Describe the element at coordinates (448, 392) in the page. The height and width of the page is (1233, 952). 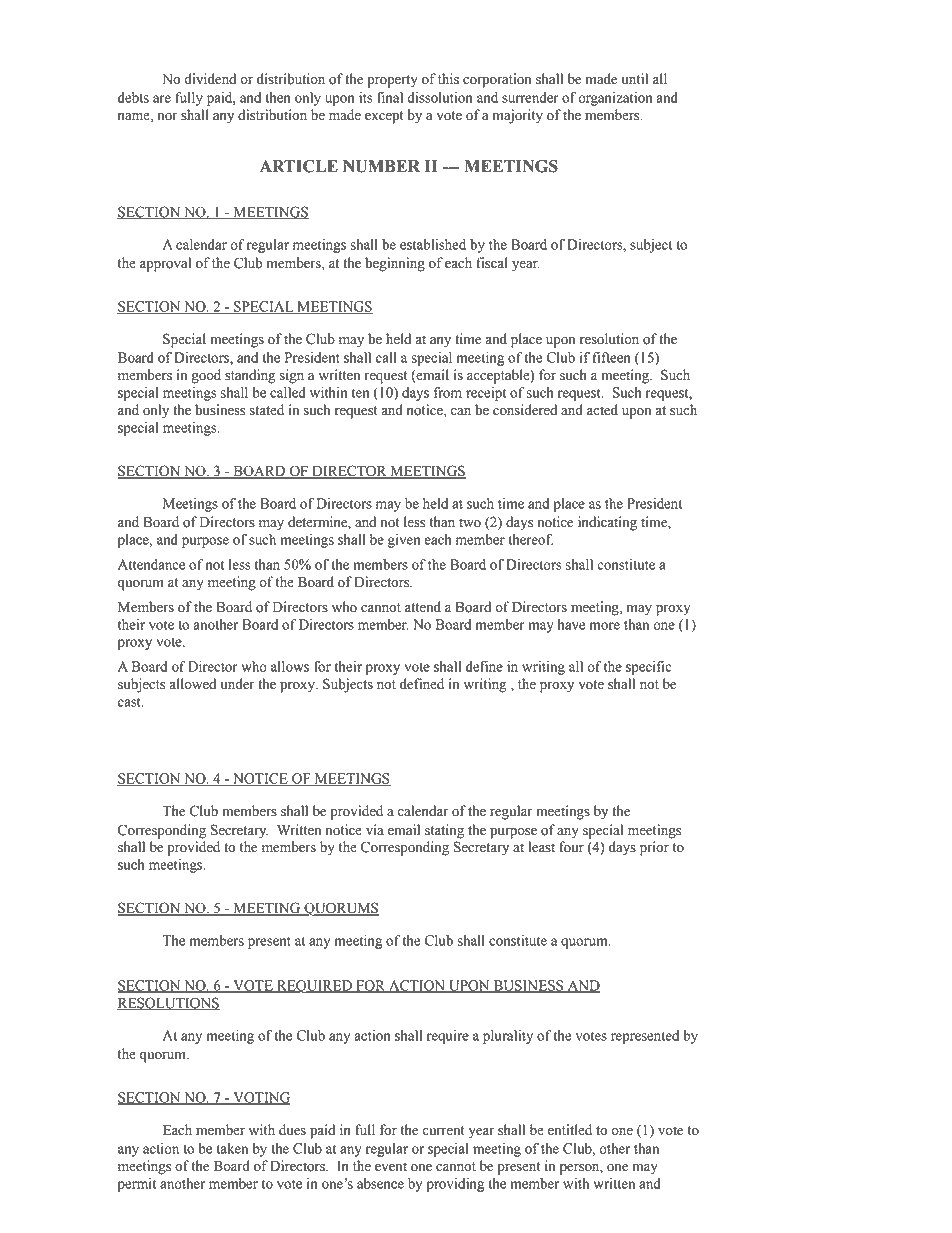
I see `from` at that location.
